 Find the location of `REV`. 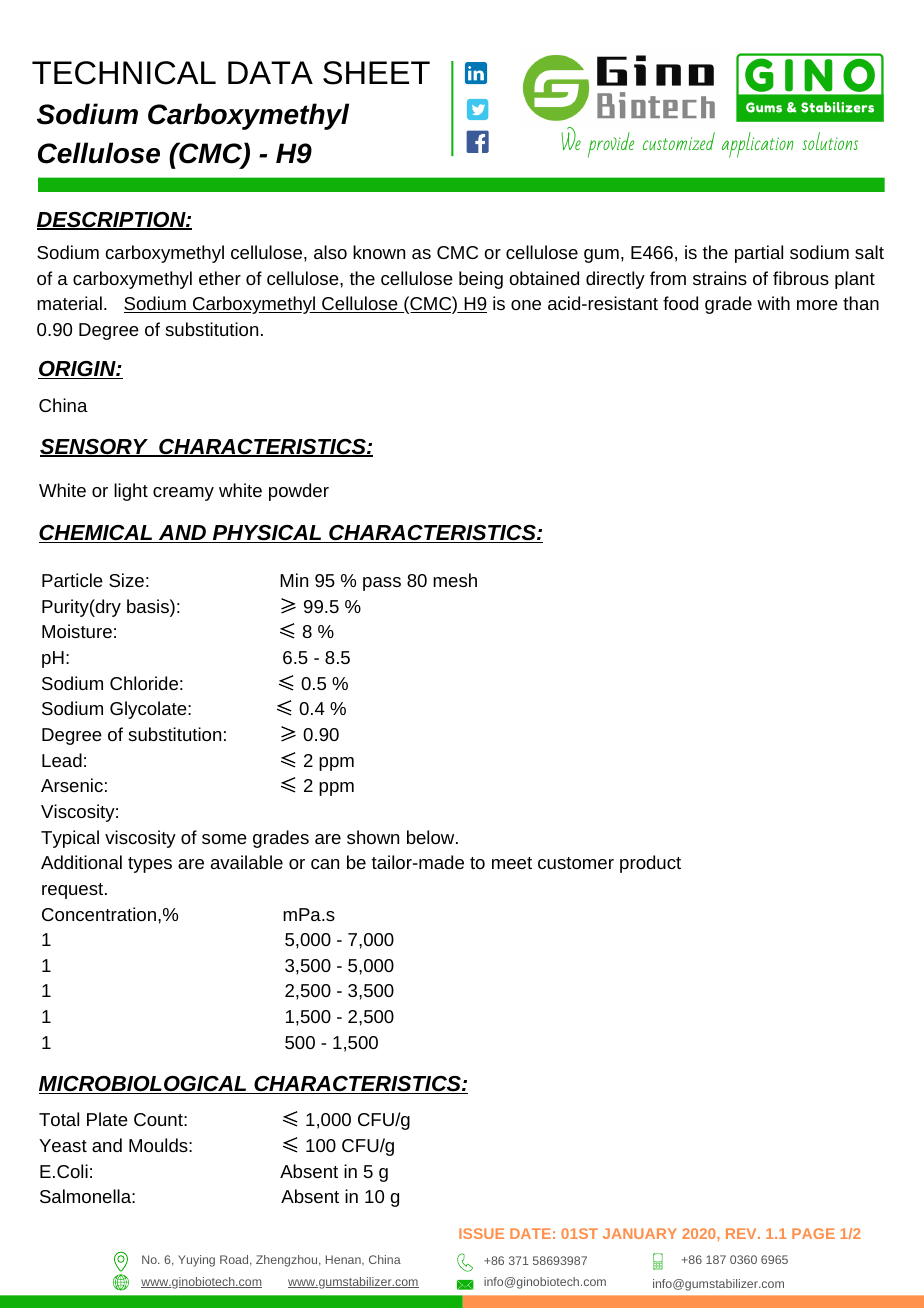

REV is located at coordinates (742, 1233).
